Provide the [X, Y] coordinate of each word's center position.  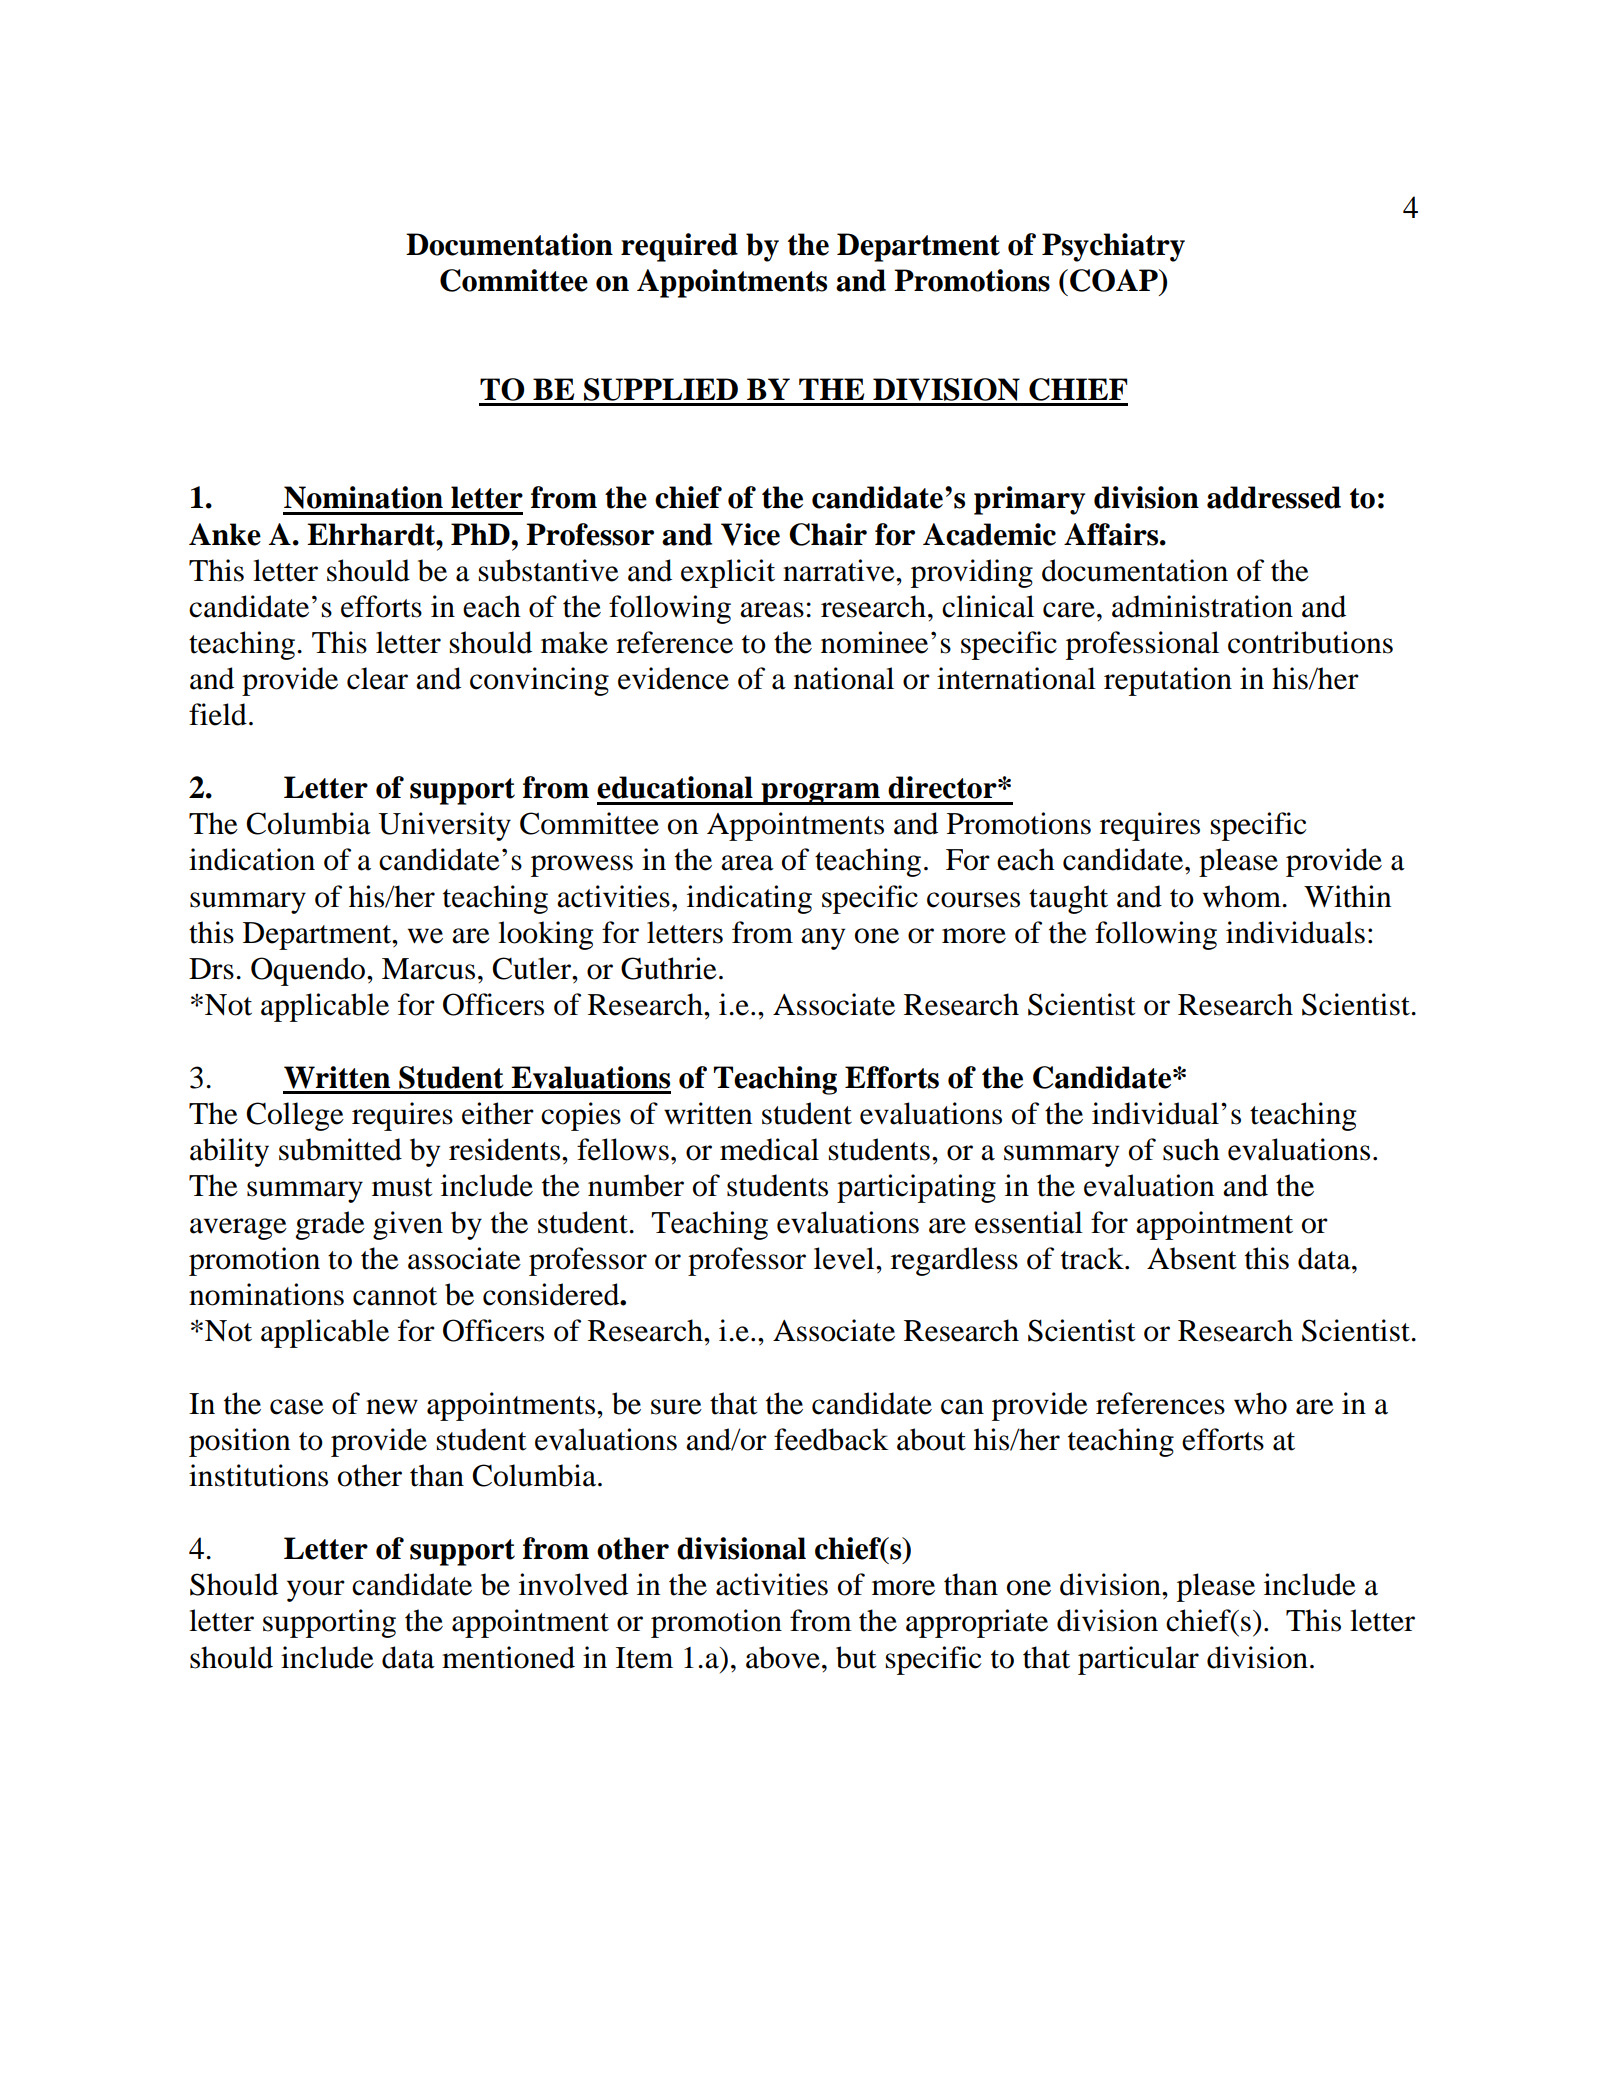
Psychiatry [1113, 247]
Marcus [428, 969]
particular [1138, 1660]
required [679, 247]
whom [1243, 896]
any [823, 939]
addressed [1274, 497]
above [783, 1657]
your [316, 1591]
